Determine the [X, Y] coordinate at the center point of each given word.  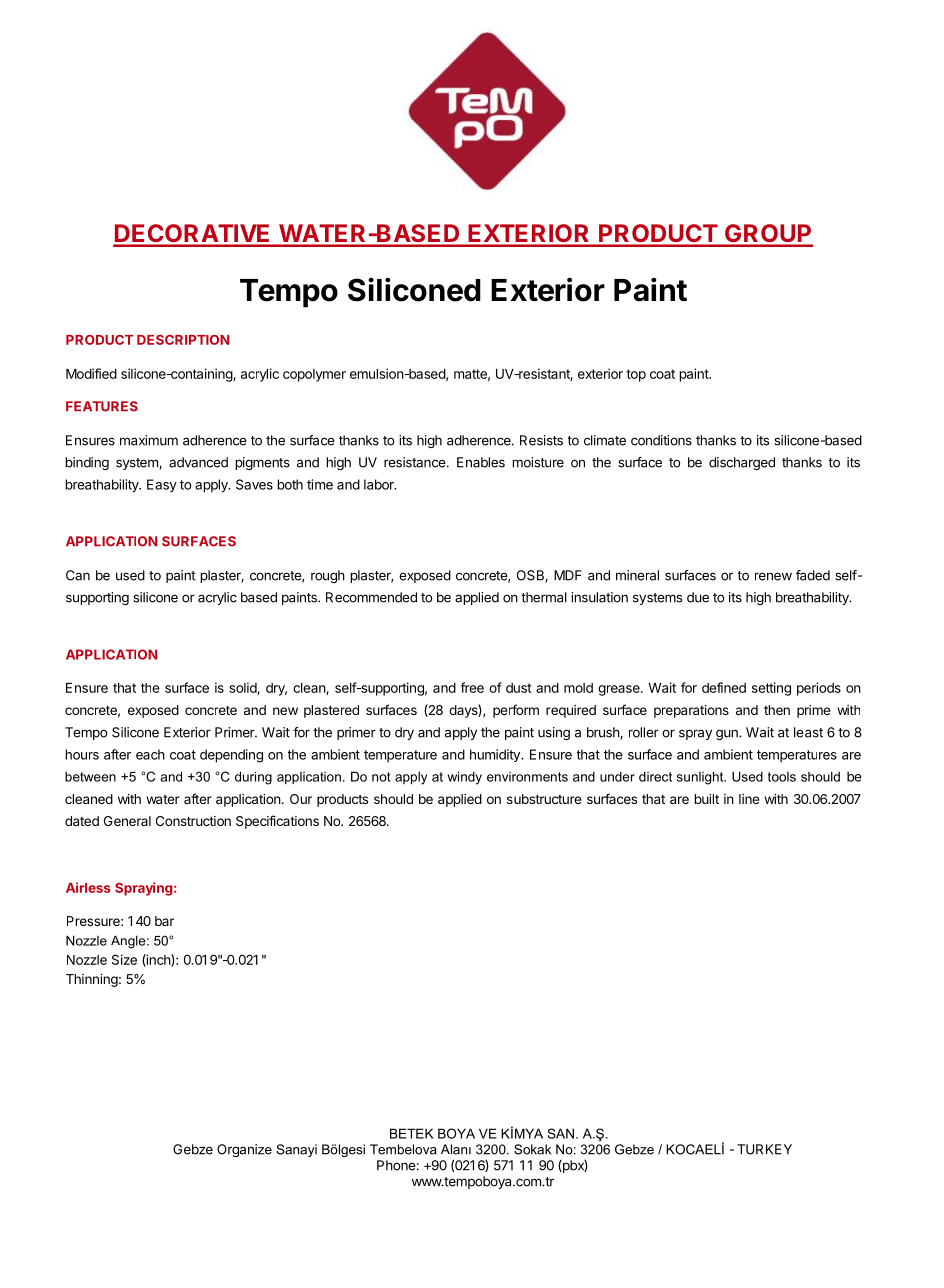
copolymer [314, 375]
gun [728, 734]
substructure [544, 799]
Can [78, 575]
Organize [244, 1150]
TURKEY [764, 1149]
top [636, 375]
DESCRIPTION [183, 340]
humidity [496, 755]
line [749, 799]
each [150, 754]
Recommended [371, 597]
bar [164, 921]
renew [773, 576]
